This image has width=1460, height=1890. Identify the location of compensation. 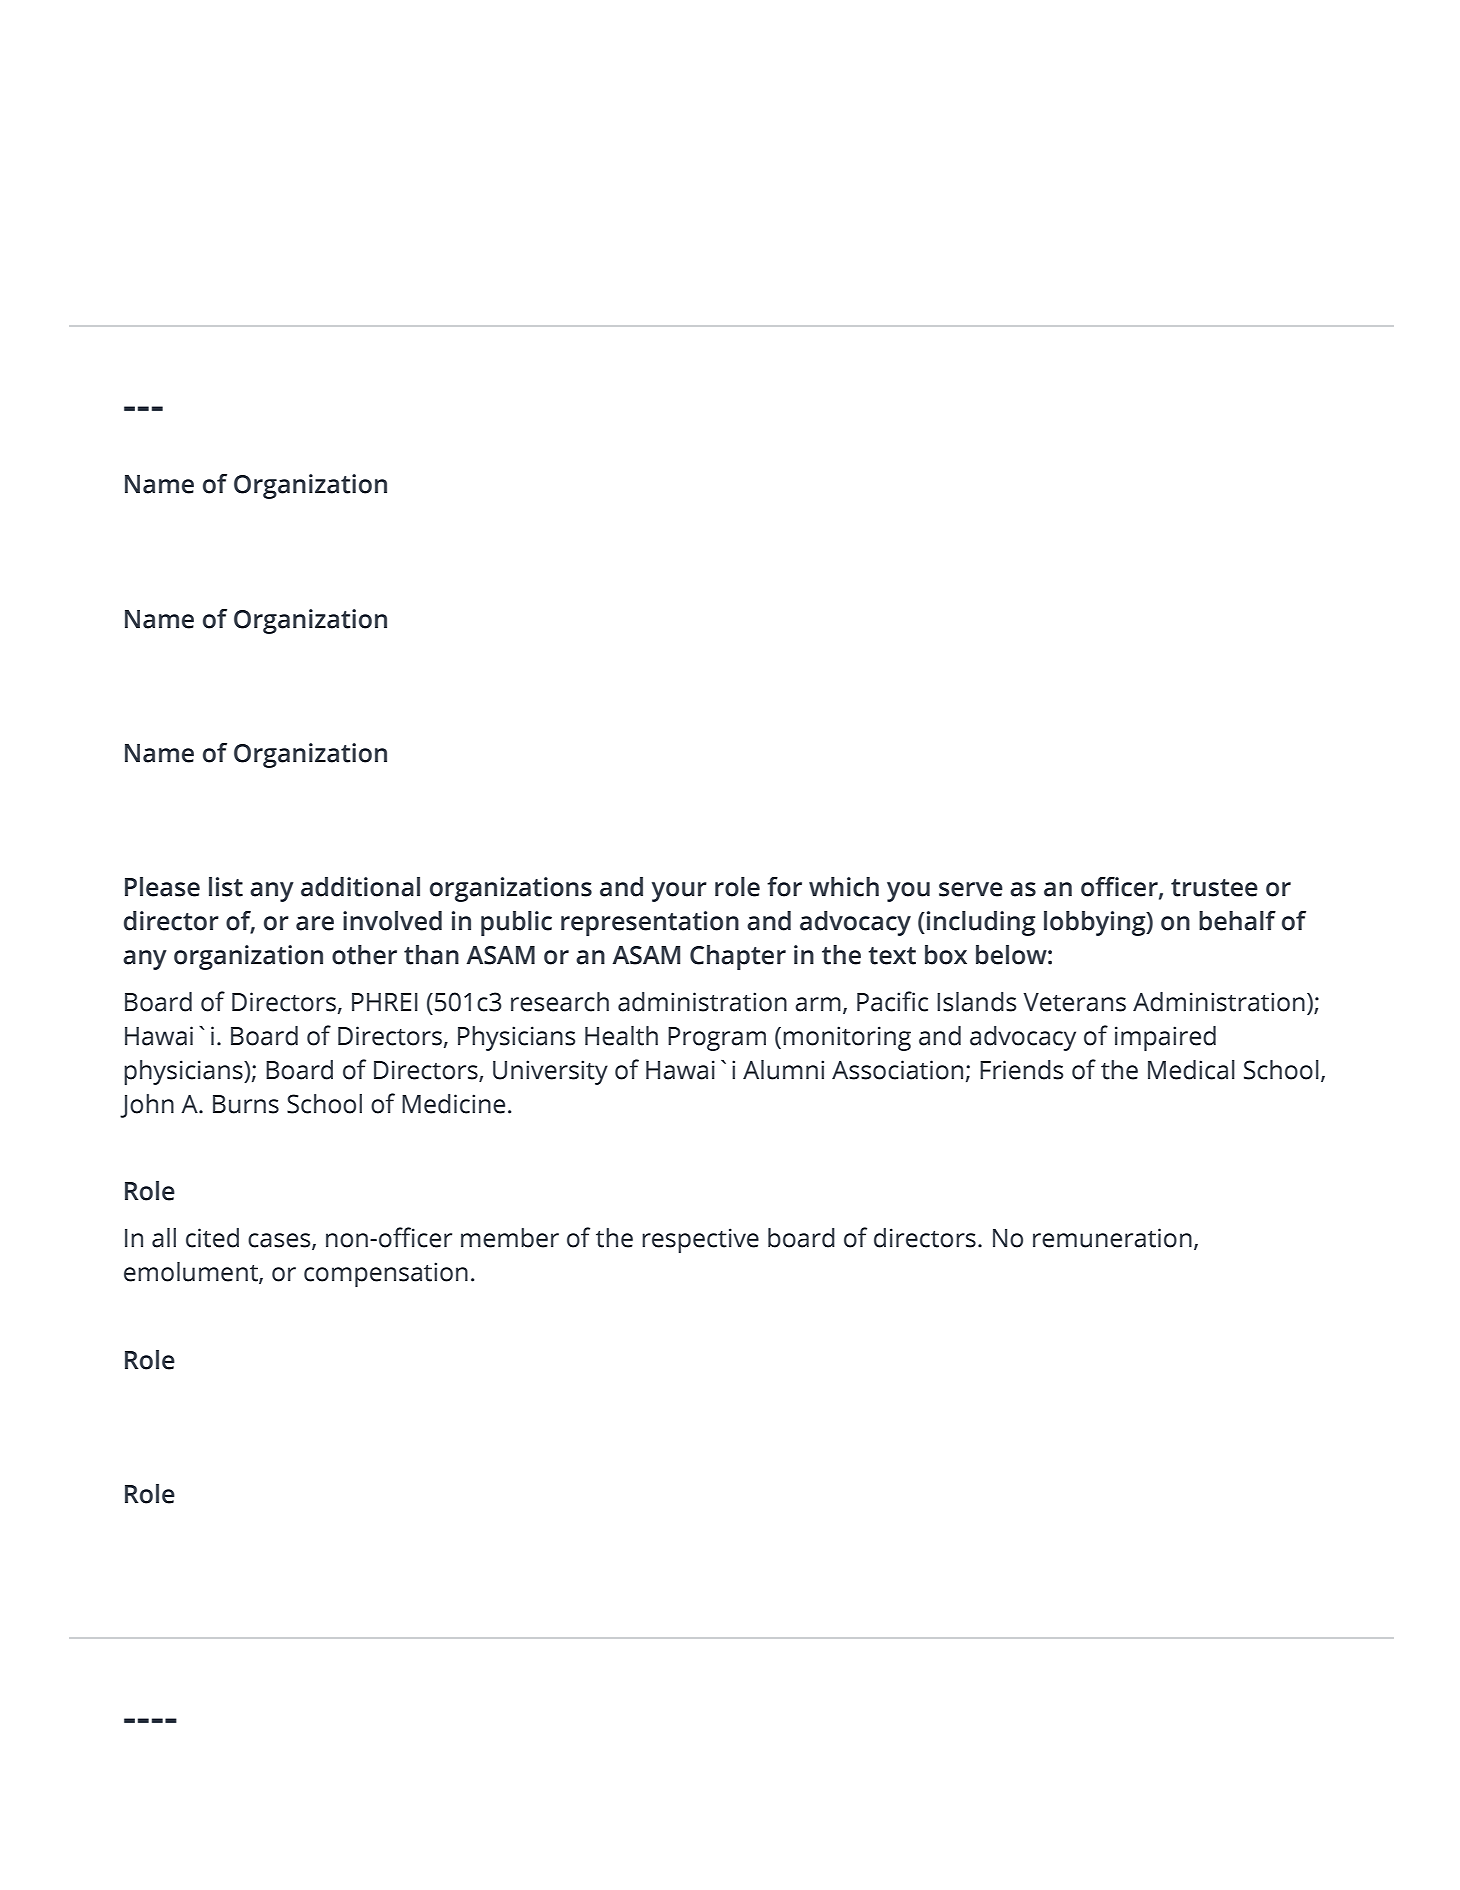
(386, 1274).
